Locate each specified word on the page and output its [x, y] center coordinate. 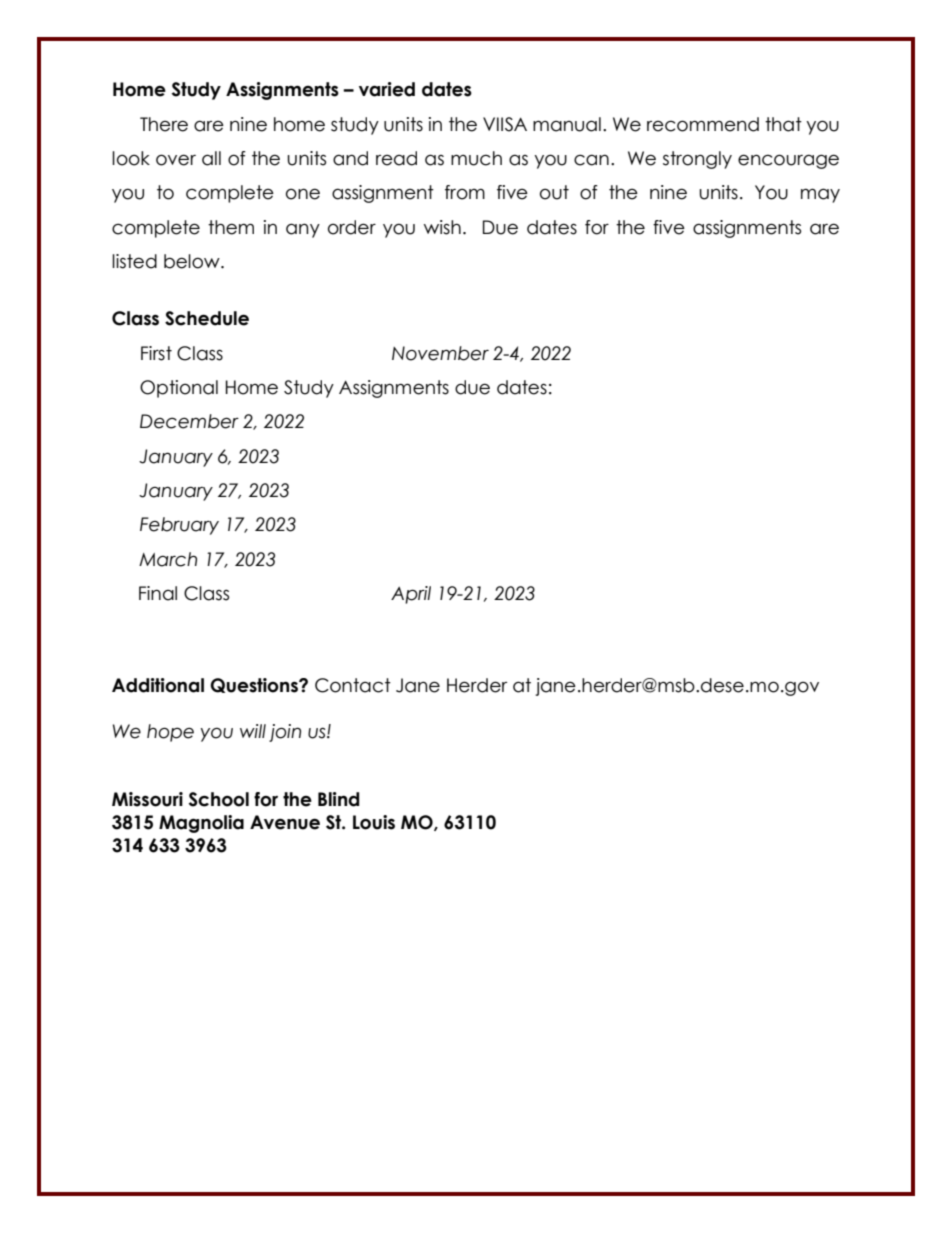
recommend [703, 124]
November [440, 353]
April [411, 595]
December [189, 421]
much [476, 158]
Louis [374, 822]
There [164, 124]
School [219, 799]
